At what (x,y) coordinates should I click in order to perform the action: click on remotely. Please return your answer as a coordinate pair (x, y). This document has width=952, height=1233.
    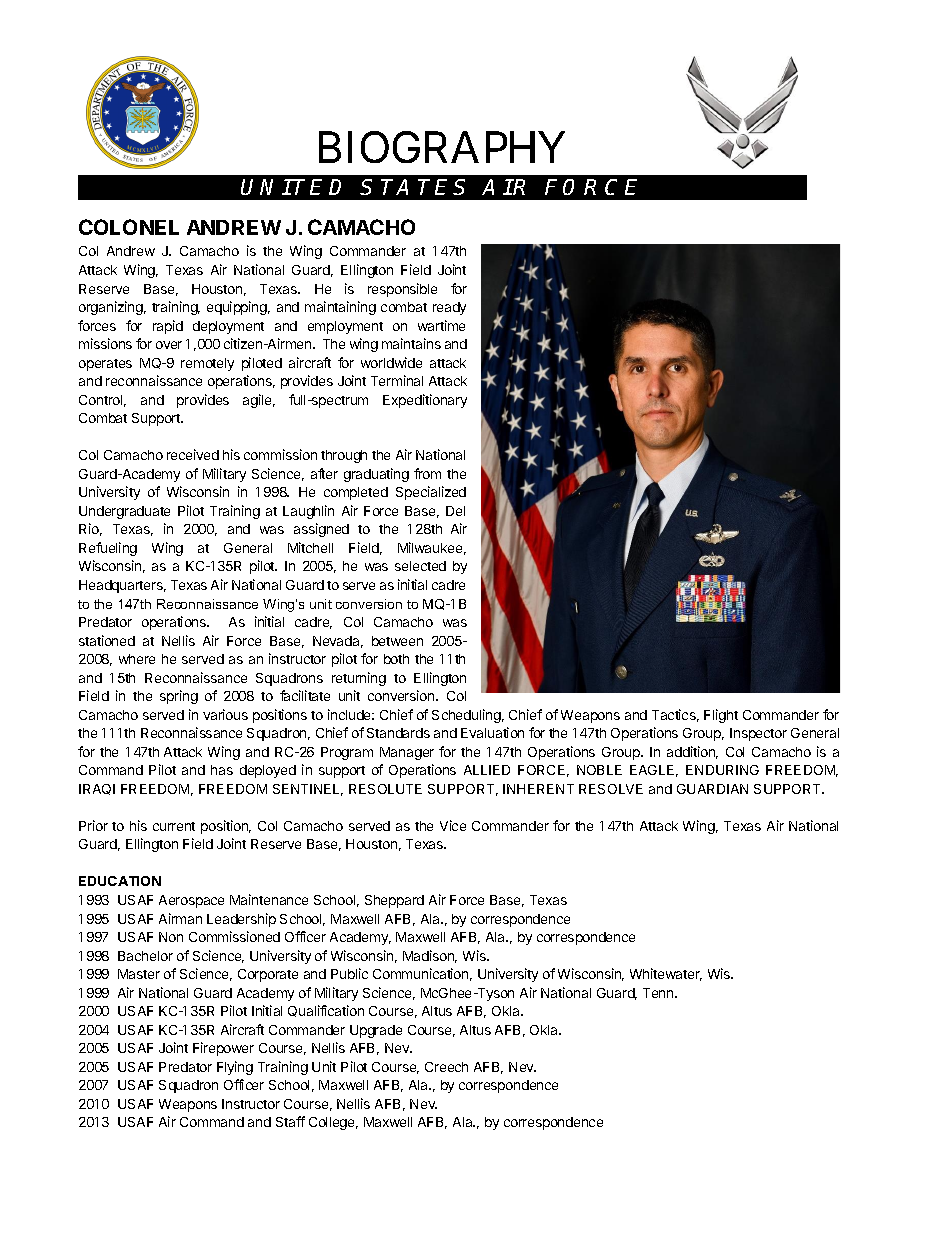
    Looking at the image, I should click on (207, 364).
